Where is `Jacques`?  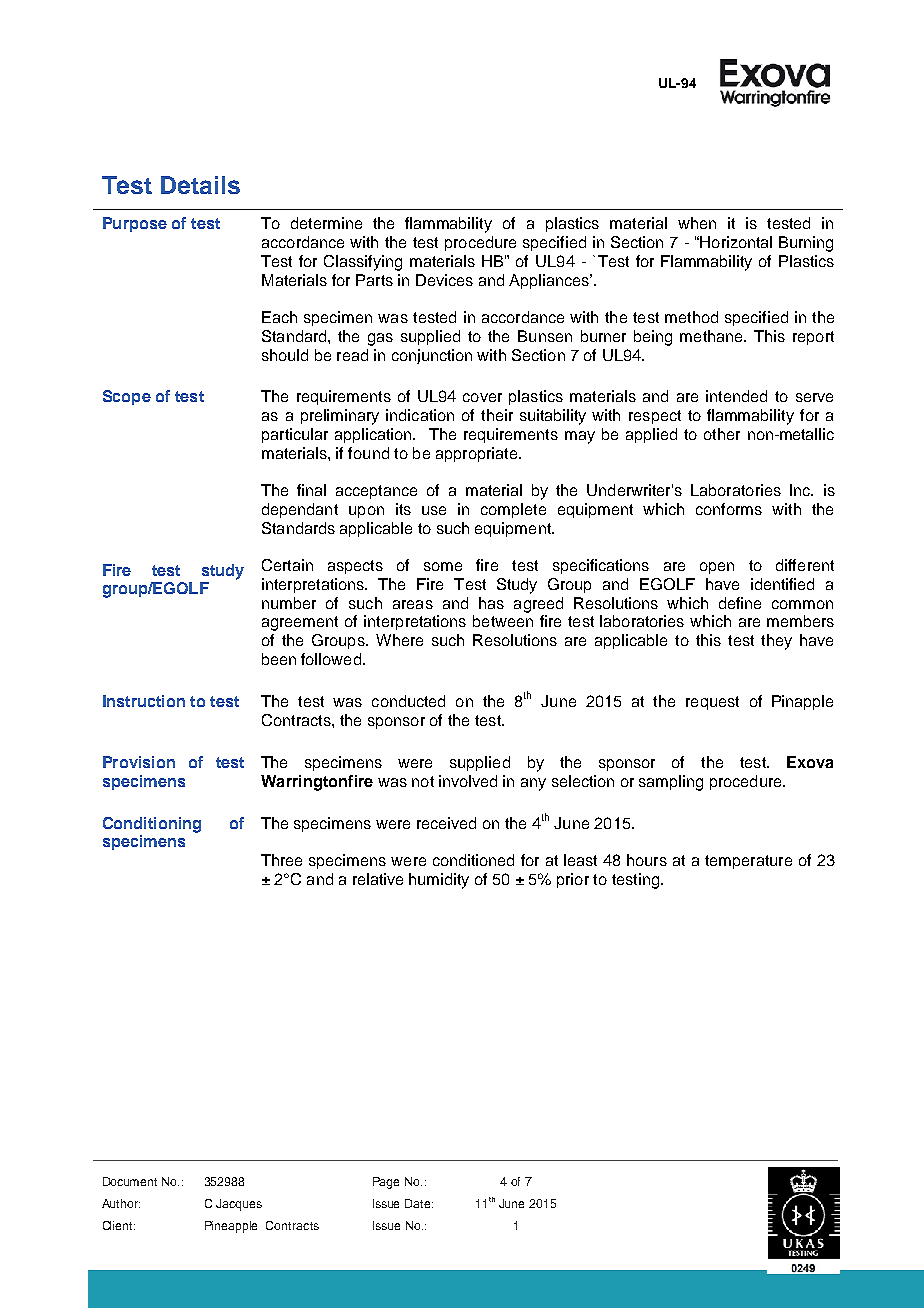 Jacques is located at coordinates (239, 1205).
